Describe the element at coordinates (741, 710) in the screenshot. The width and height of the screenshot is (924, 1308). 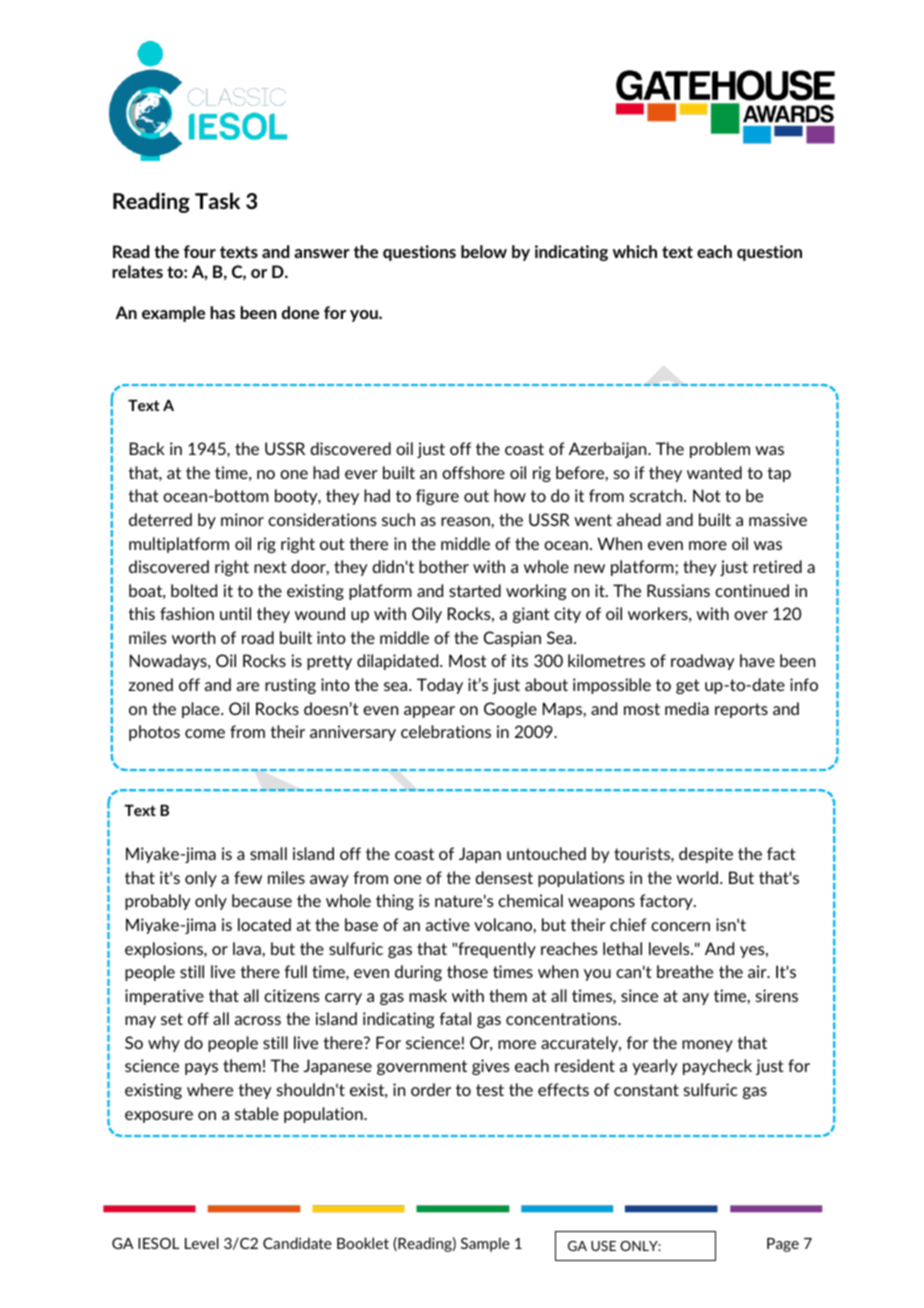
I see `reports` at that location.
